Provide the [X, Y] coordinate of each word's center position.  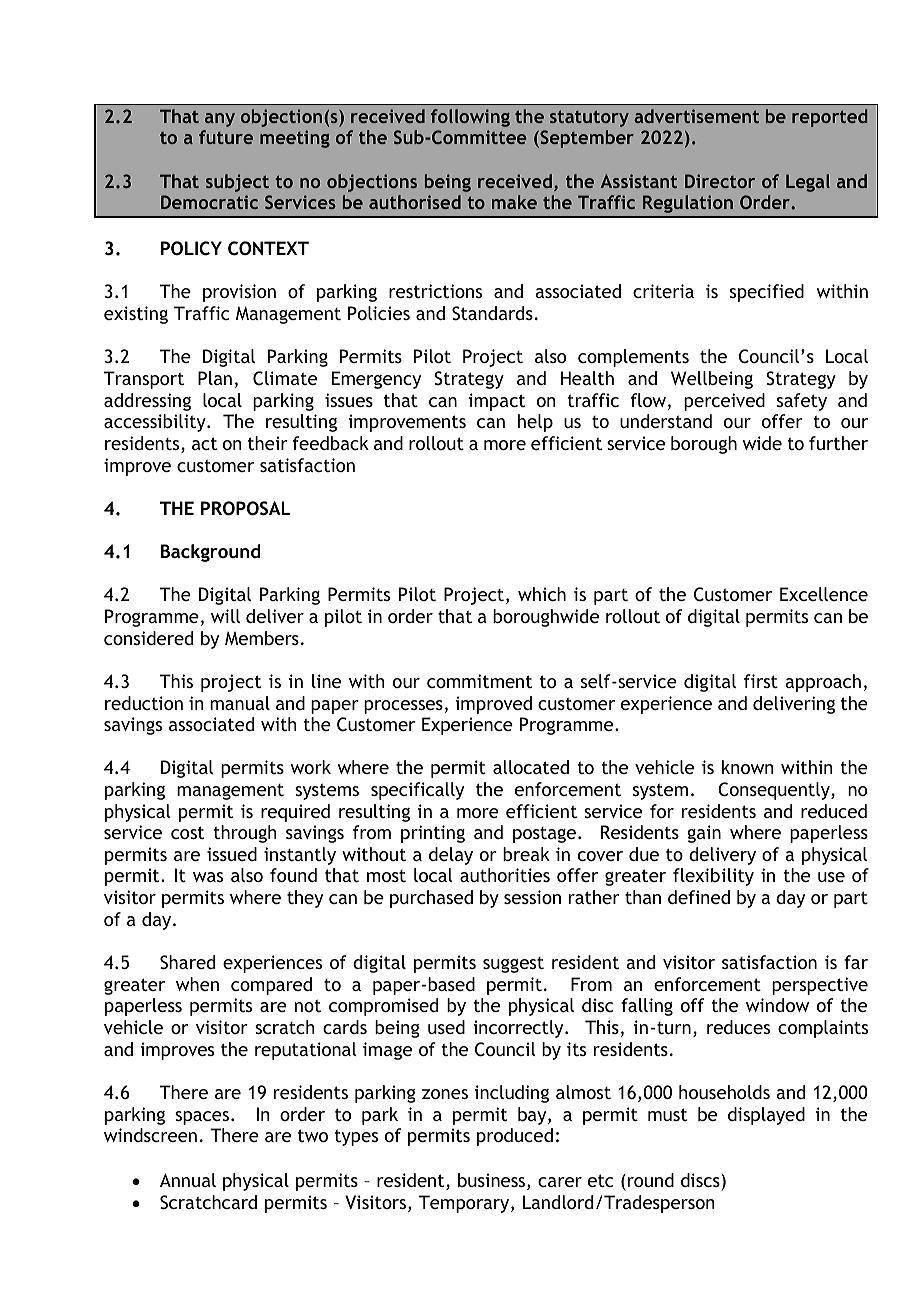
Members [262, 638]
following [470, 118]
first [761, 681]
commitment [479, 681]
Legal [808, 183]
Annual [188, 1180]
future [226, 137]
